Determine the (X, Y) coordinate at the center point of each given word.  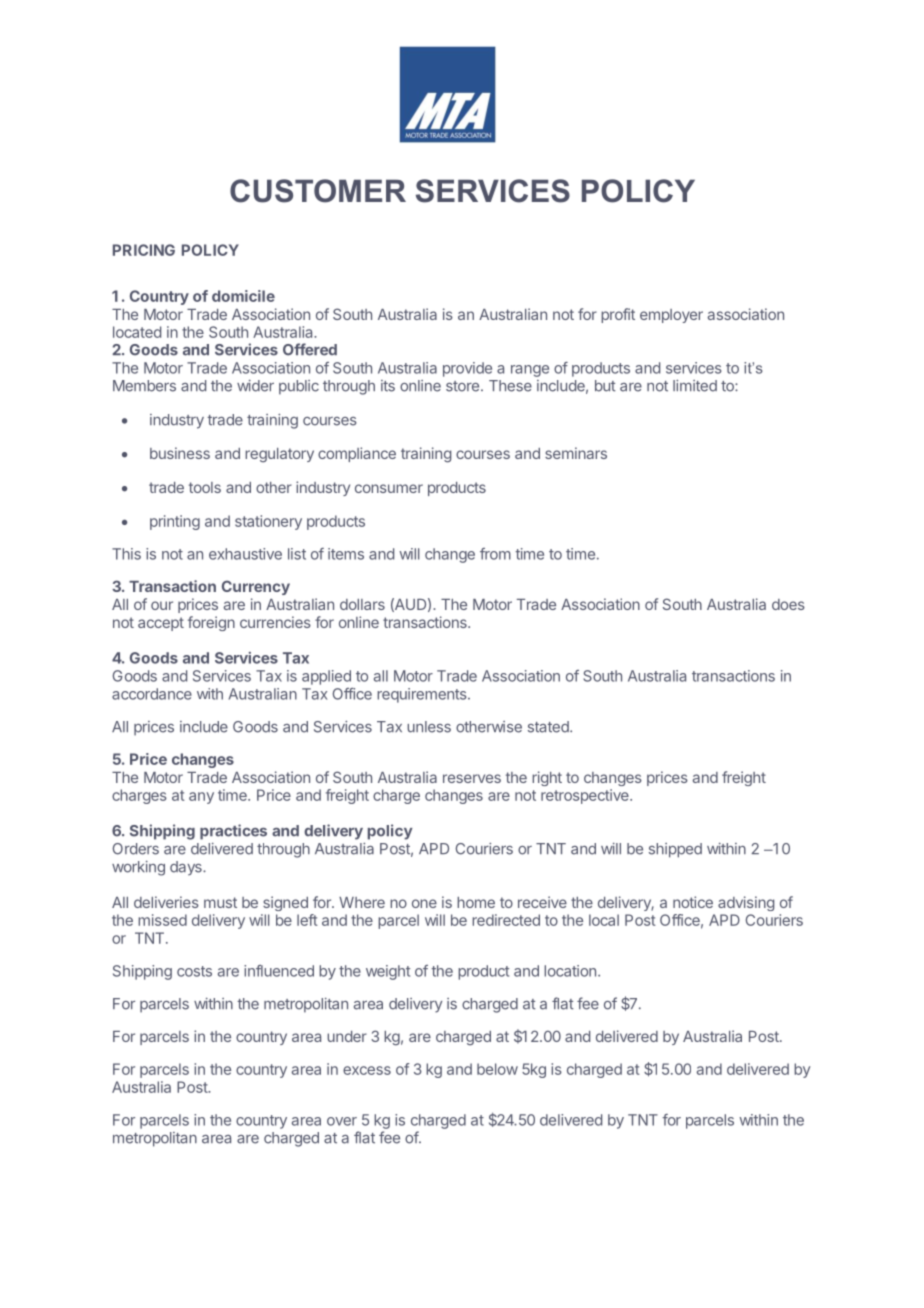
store (464, 386)
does (788, 604)
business (180, 453)
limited (695, 386)
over (342, 1121)
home (476, 902)
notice (693, 902)
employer (671, 316)
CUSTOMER (318, 191)
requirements (423, 695)
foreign (211, 623)
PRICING (144, 250)
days (187, 868)
